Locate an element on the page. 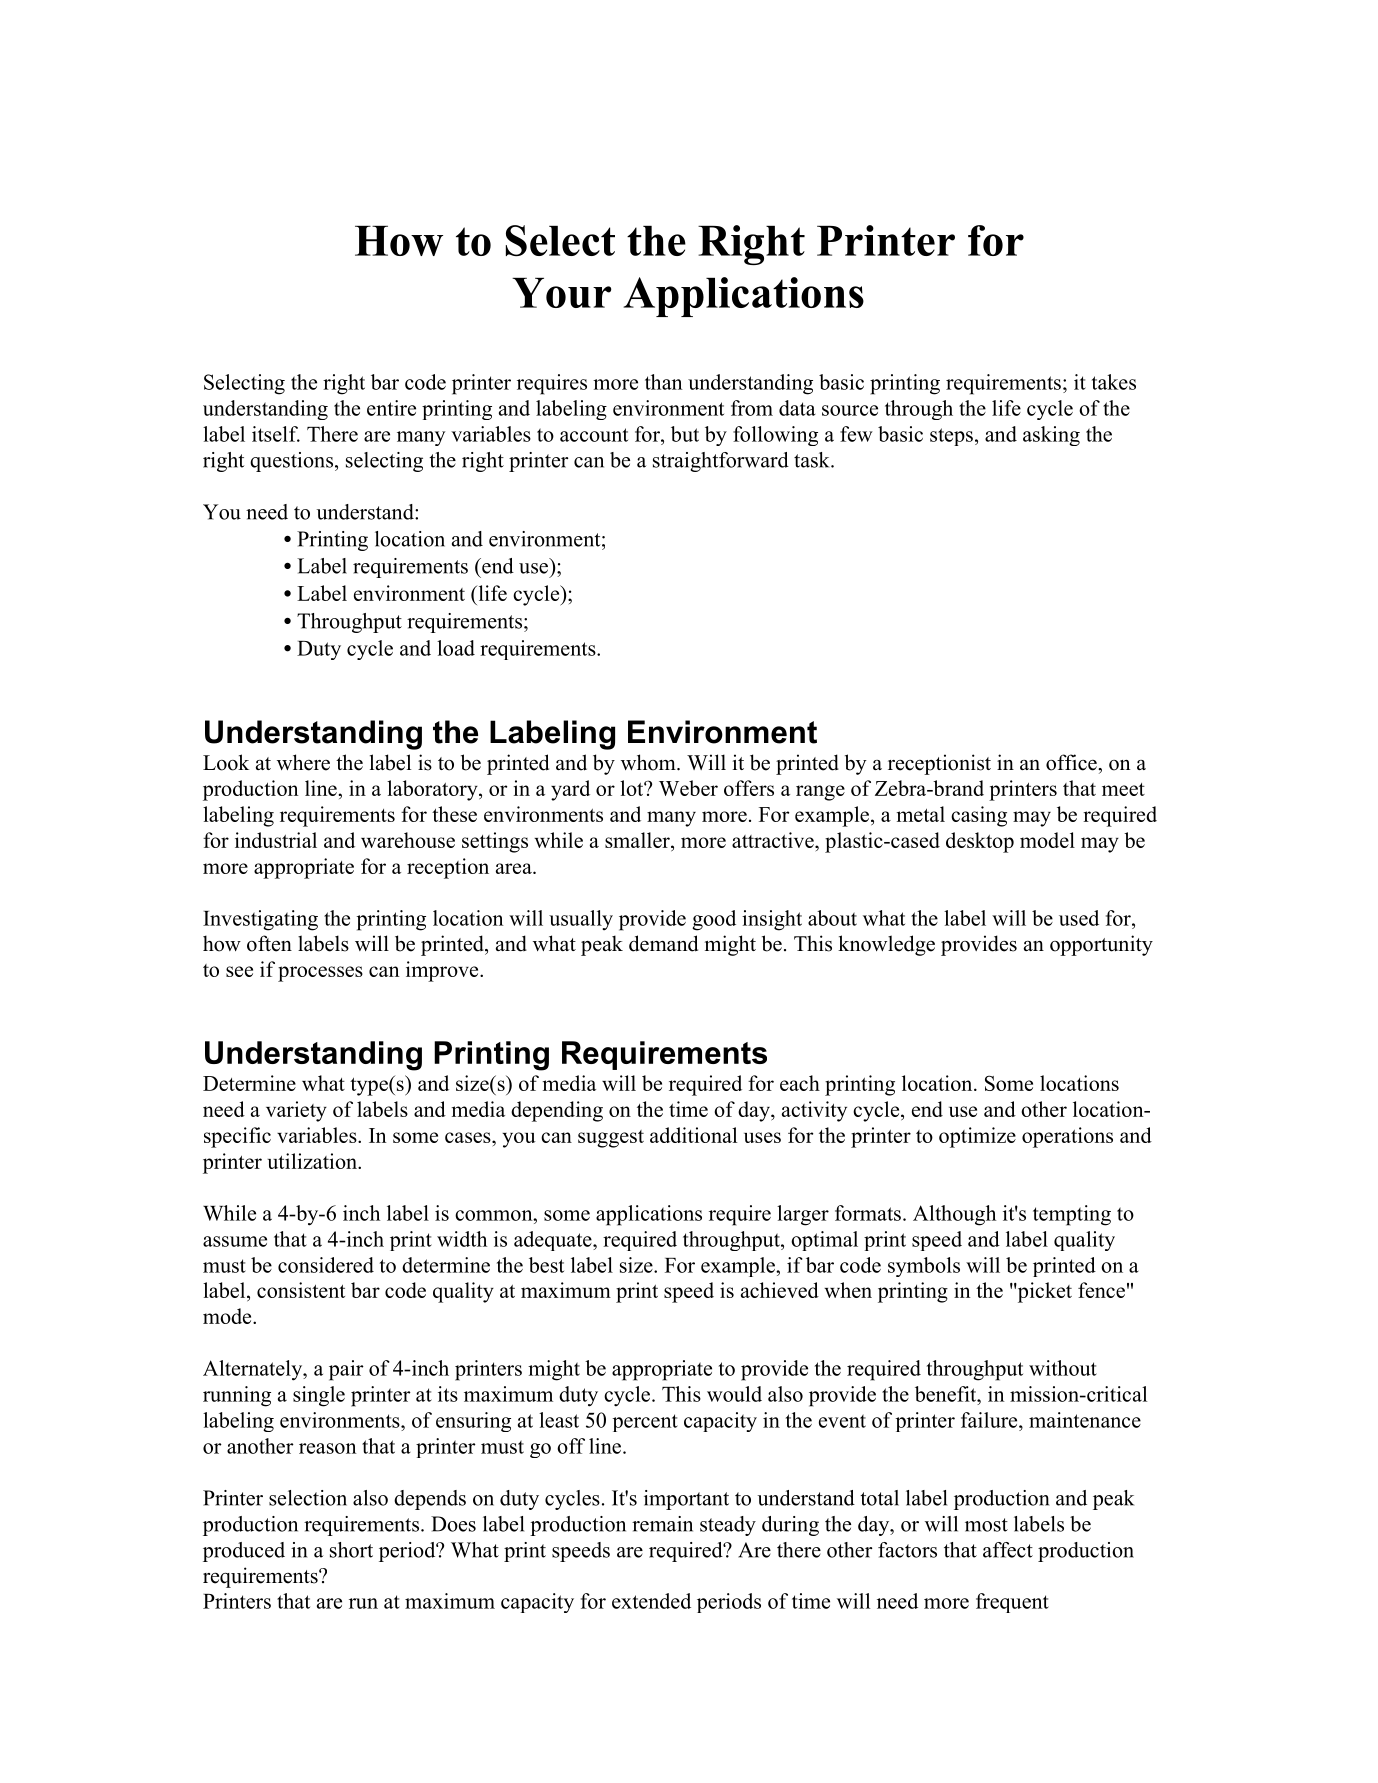 The width and height of the page is (1378, 1783). remain is located at coordinates (662, 1524).
